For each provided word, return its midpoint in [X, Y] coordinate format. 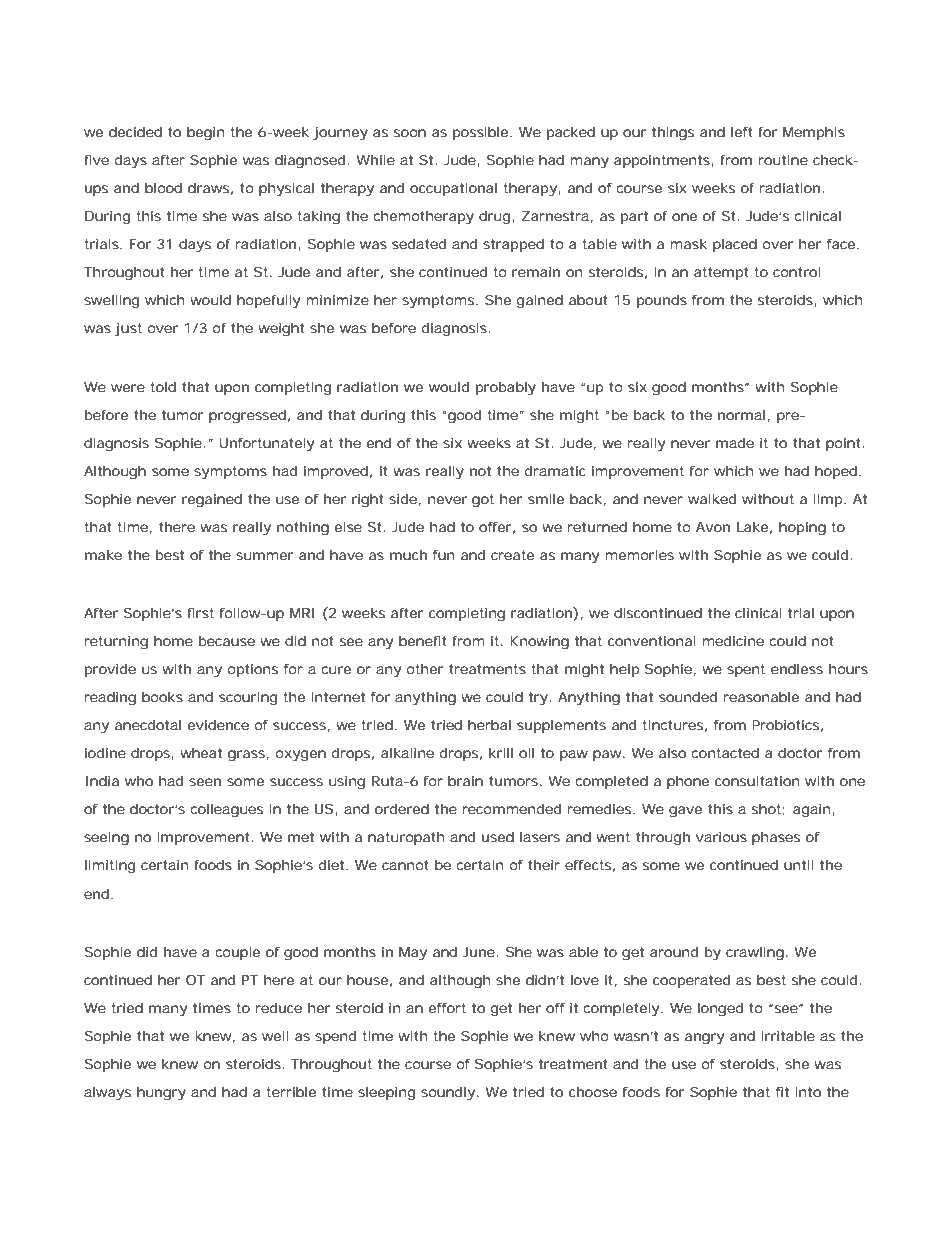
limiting [110, 867]
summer [265, 556]
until [799, 865]
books [162, 697]
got [483, 501]
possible [482, 133]
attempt [721, 273]
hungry [161, 1094]
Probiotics [787, 726]
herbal [489, 725]
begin [206, 134]
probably [506, 389]
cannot [405, 865]
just [128, 330]
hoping [802, 529]
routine [783, 160]
